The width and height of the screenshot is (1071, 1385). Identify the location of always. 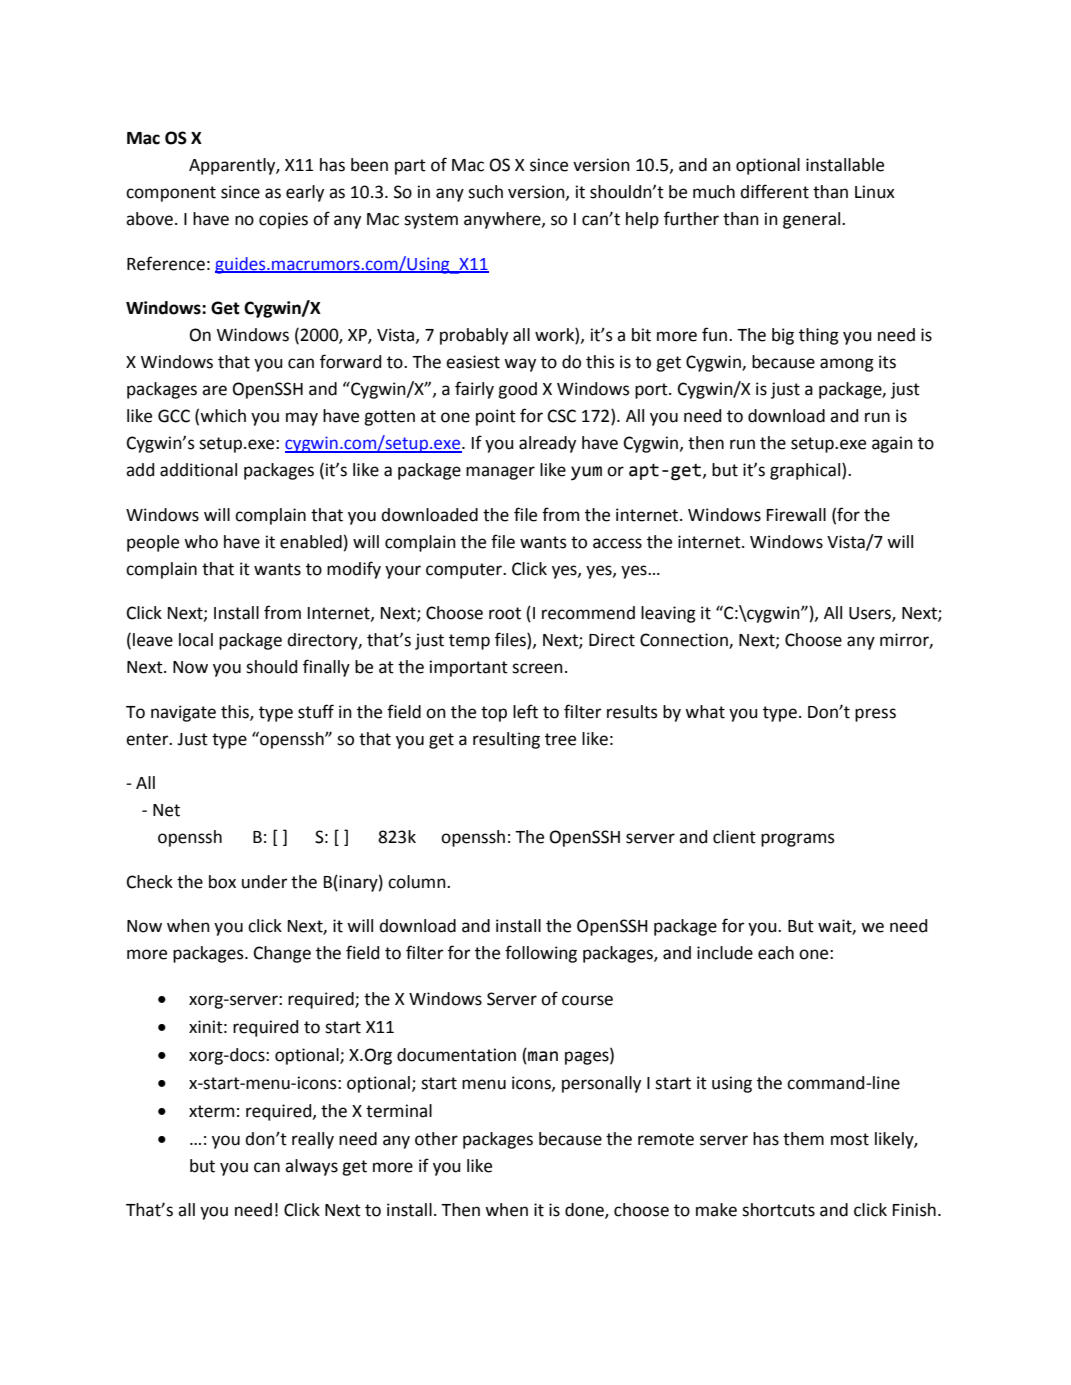
(311, 1167).
